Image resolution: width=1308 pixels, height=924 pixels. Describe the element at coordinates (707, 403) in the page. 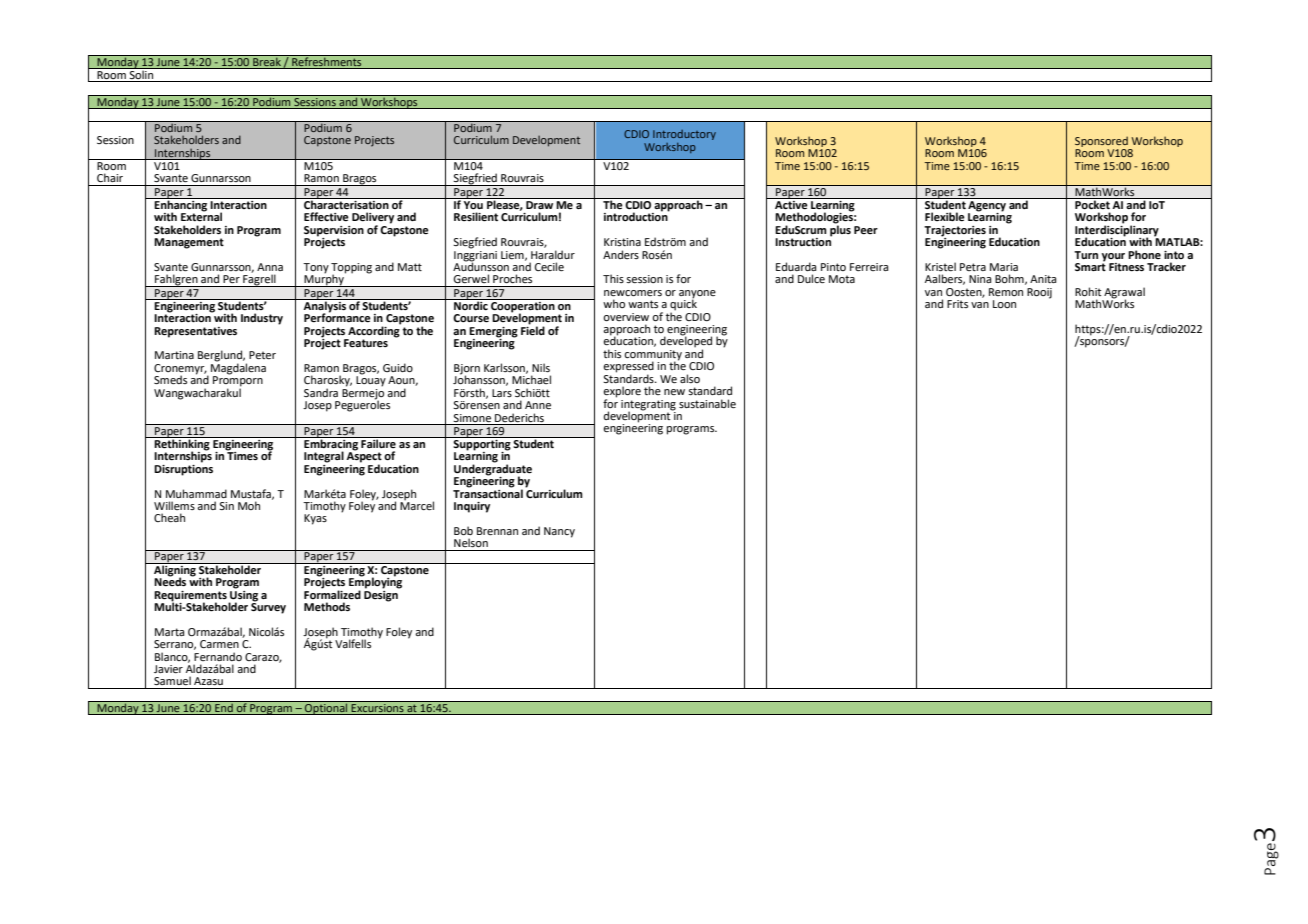

I see `sustainable` at that location.
